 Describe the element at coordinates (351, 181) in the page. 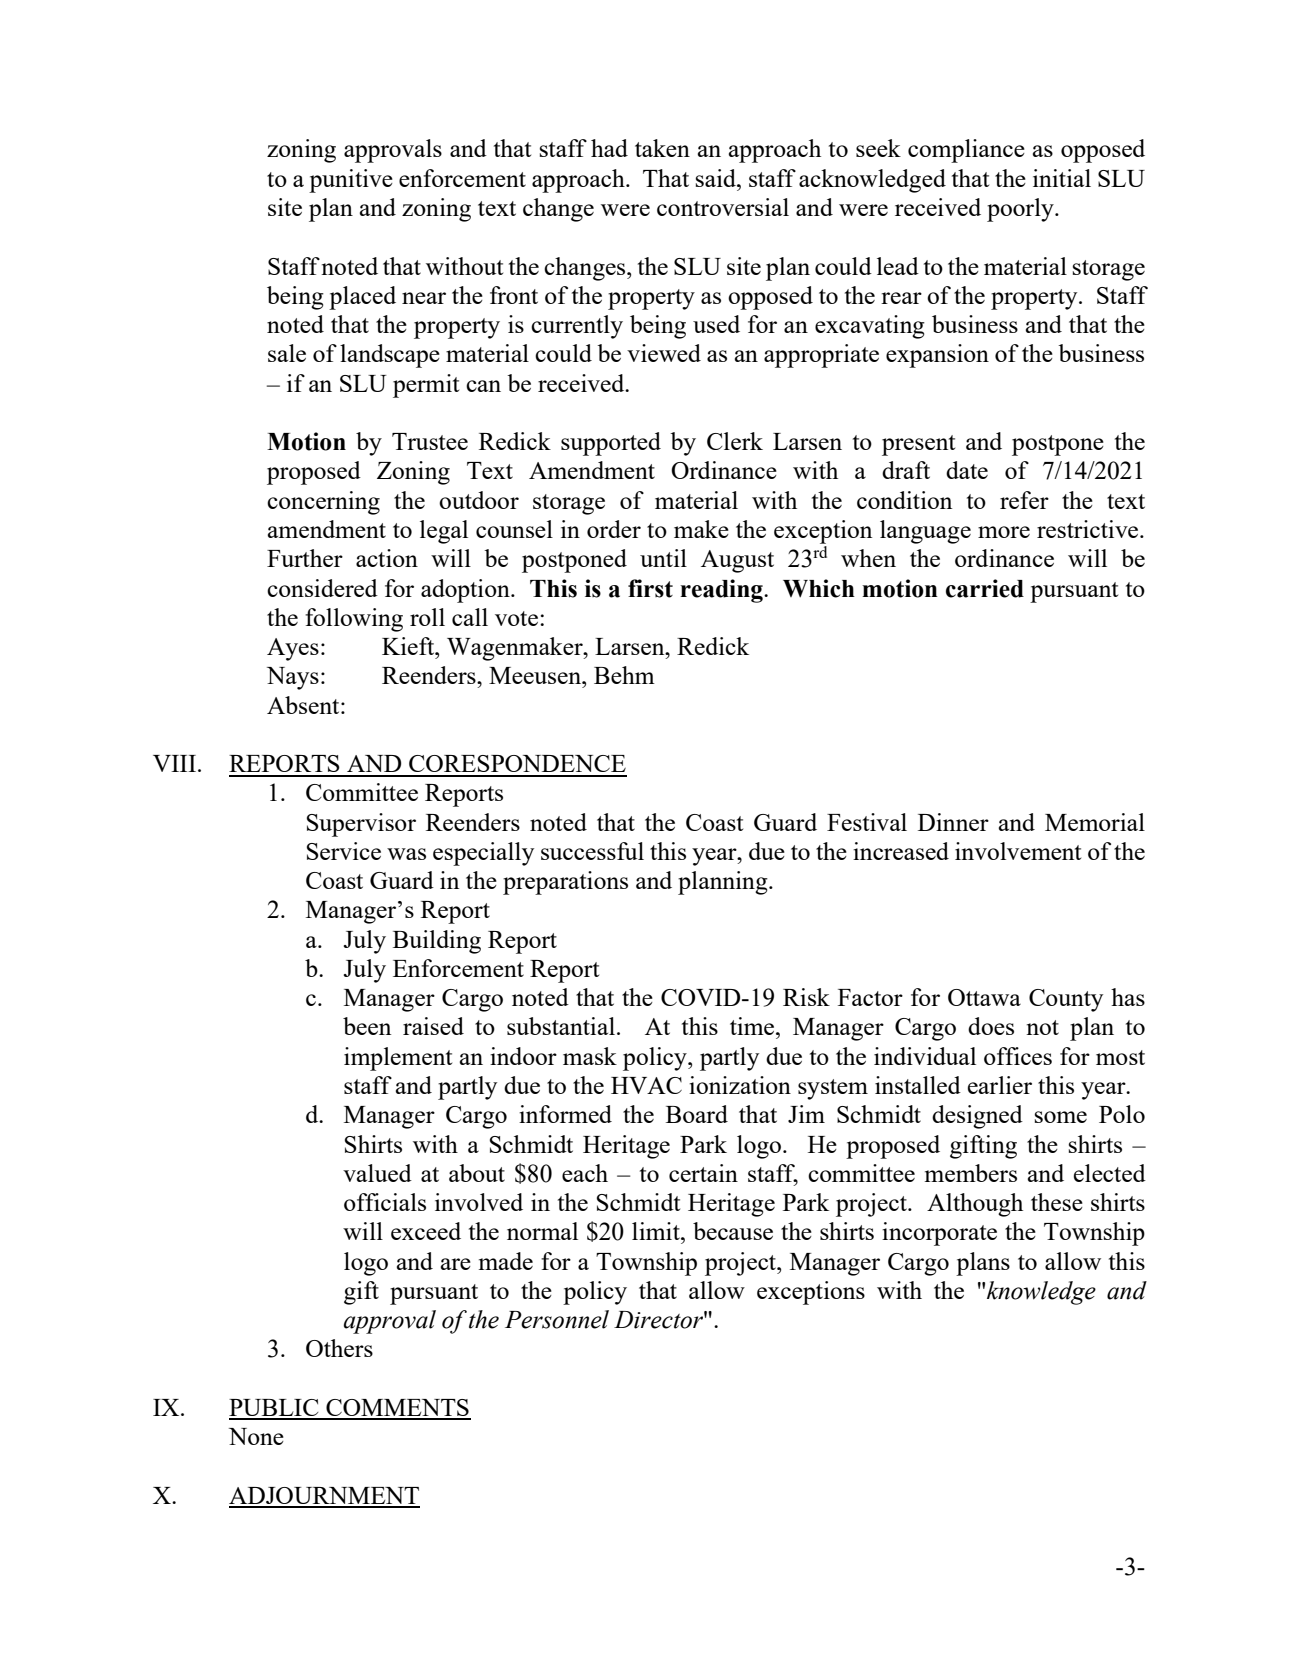

I see `punitive` at that location.
